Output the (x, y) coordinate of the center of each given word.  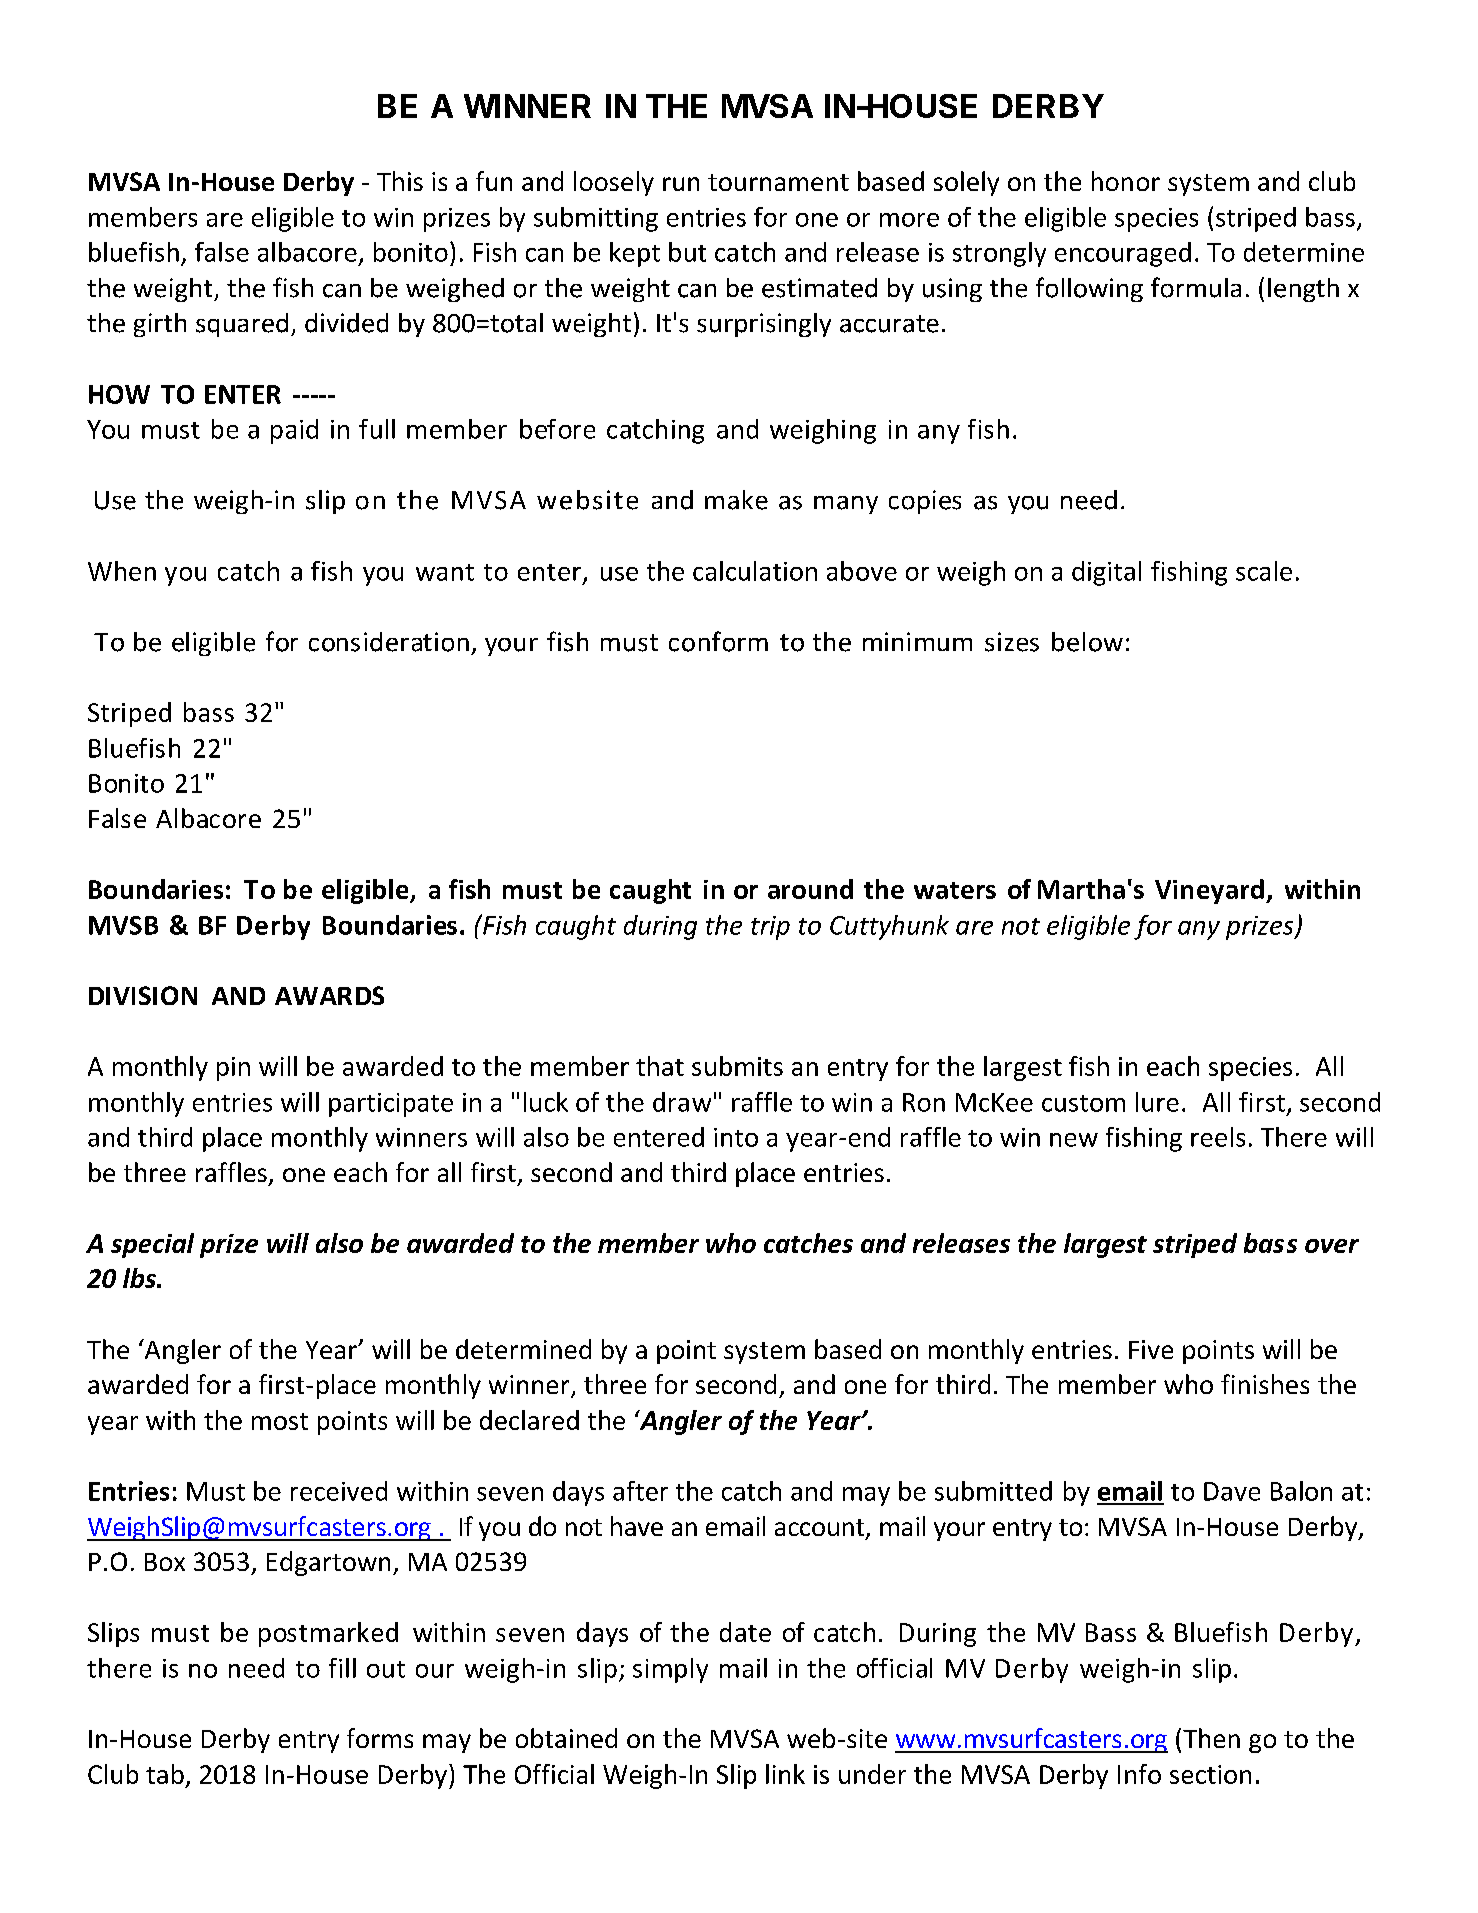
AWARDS (329, 995)
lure (1157, 1102)
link (785, 1774)
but (687, 252)
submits (737, 1066)
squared (242, 325)
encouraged (1123, 254)
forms (380, 1738)
